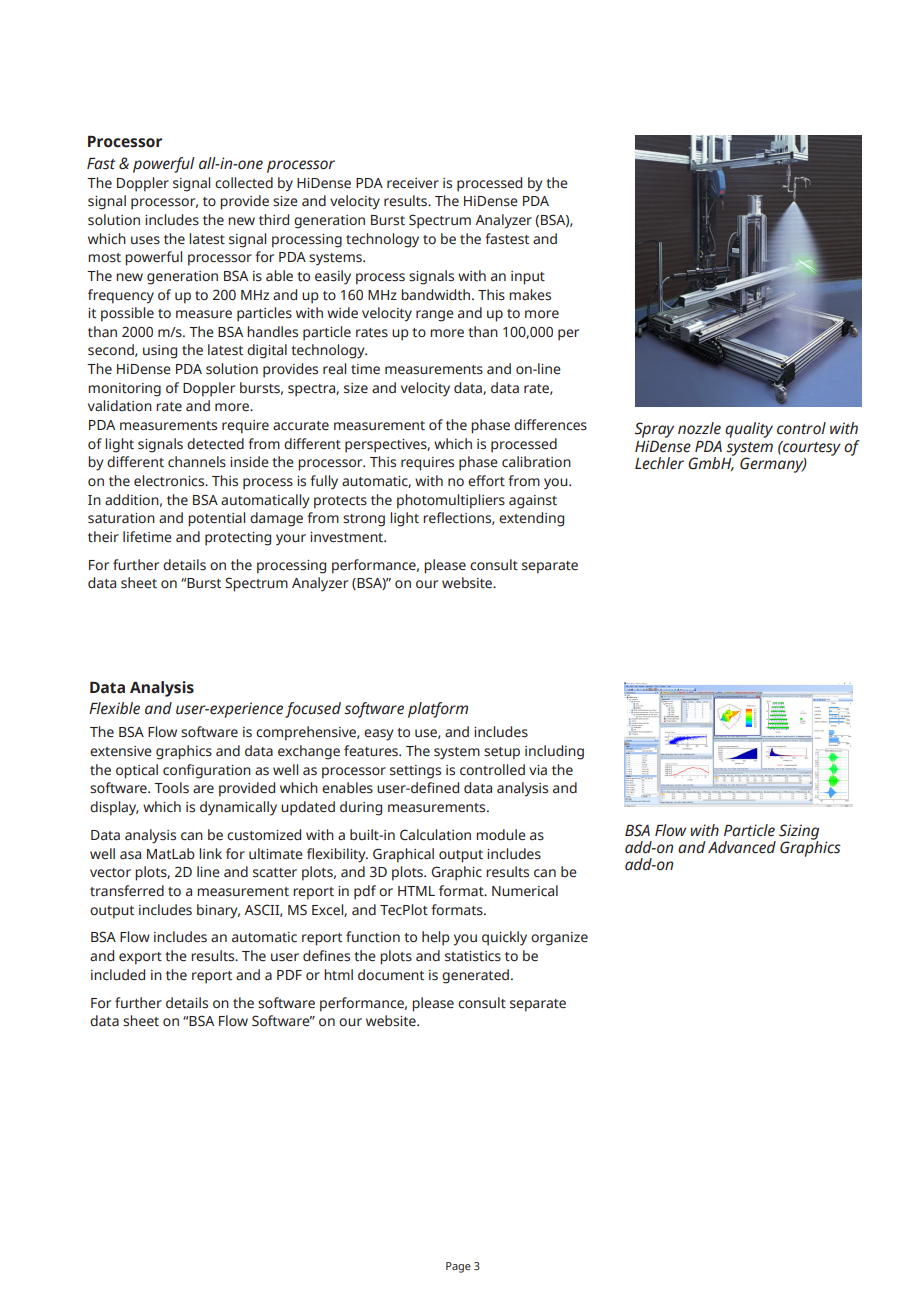  What do you see at coordinates (140, 958) in the screenshot?
I see `export` at bounding box center [140, 958].
